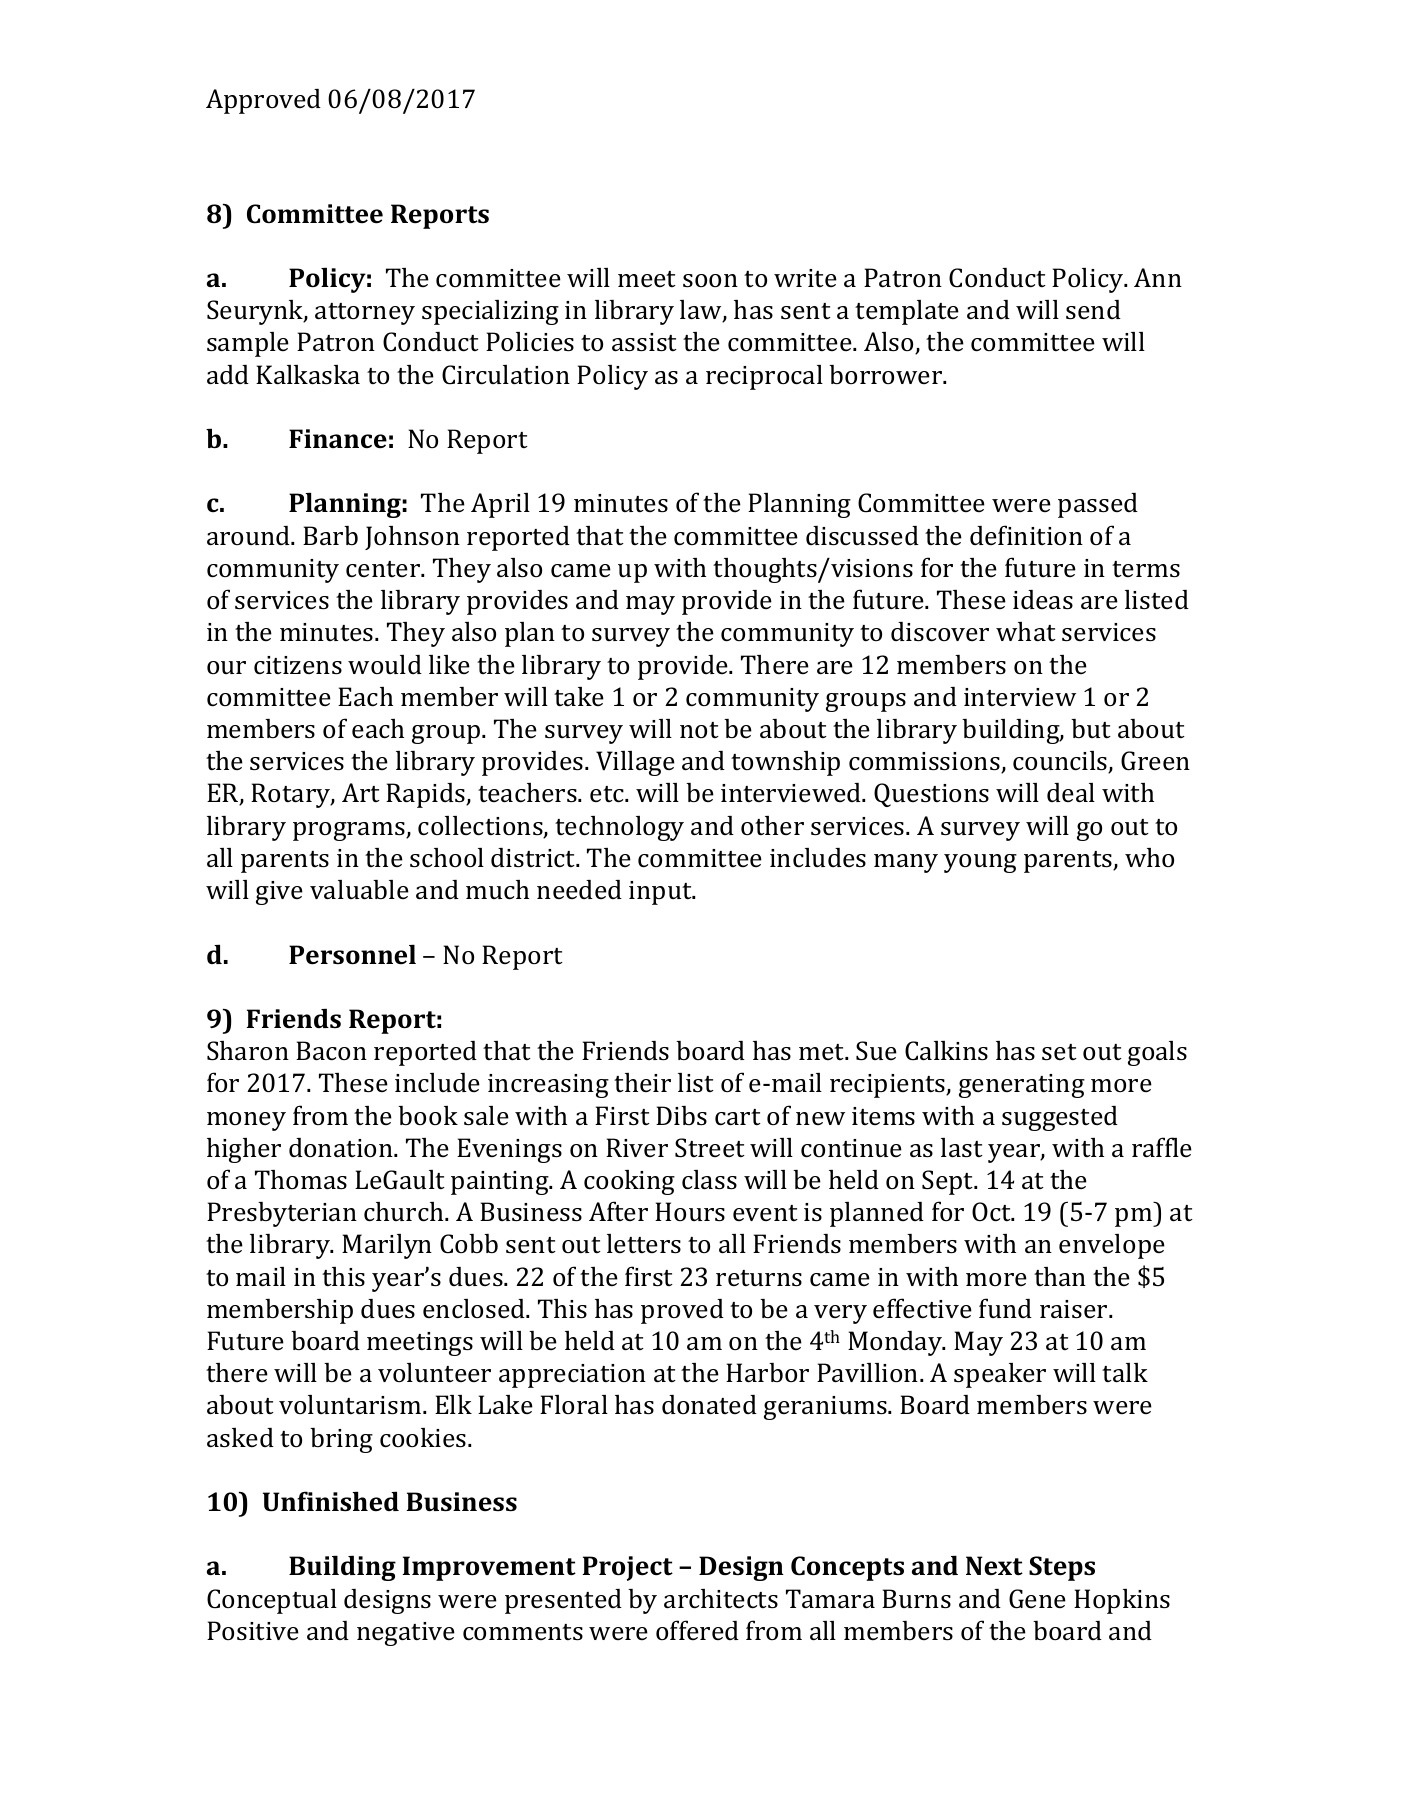 Image resolution: width=1401 pixels, height=1813 pixels. Describe the element at coordinates (1059, 1052) in the screenshot. I see `set` at that location.
